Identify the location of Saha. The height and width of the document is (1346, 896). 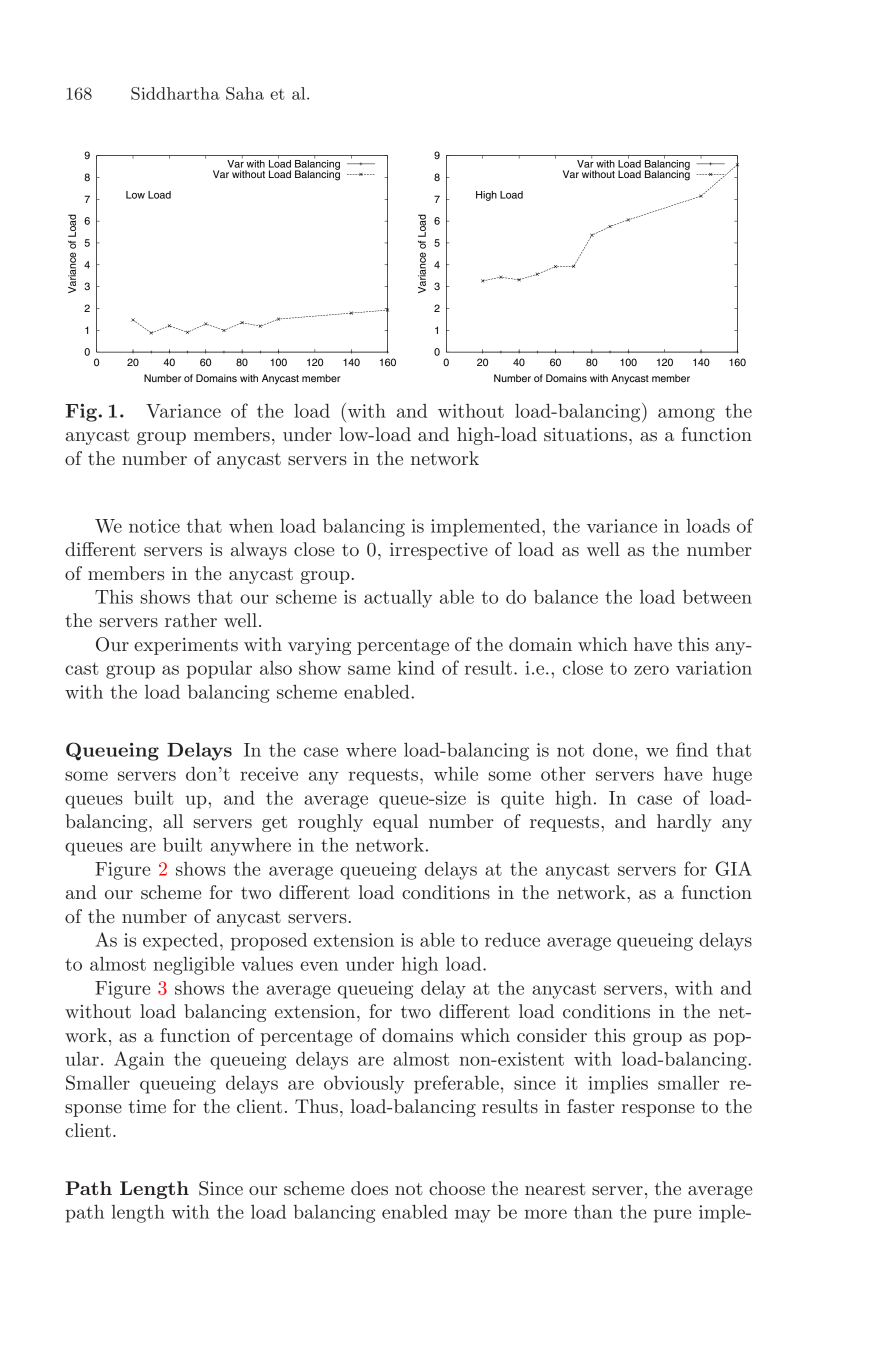
(245, 93).
